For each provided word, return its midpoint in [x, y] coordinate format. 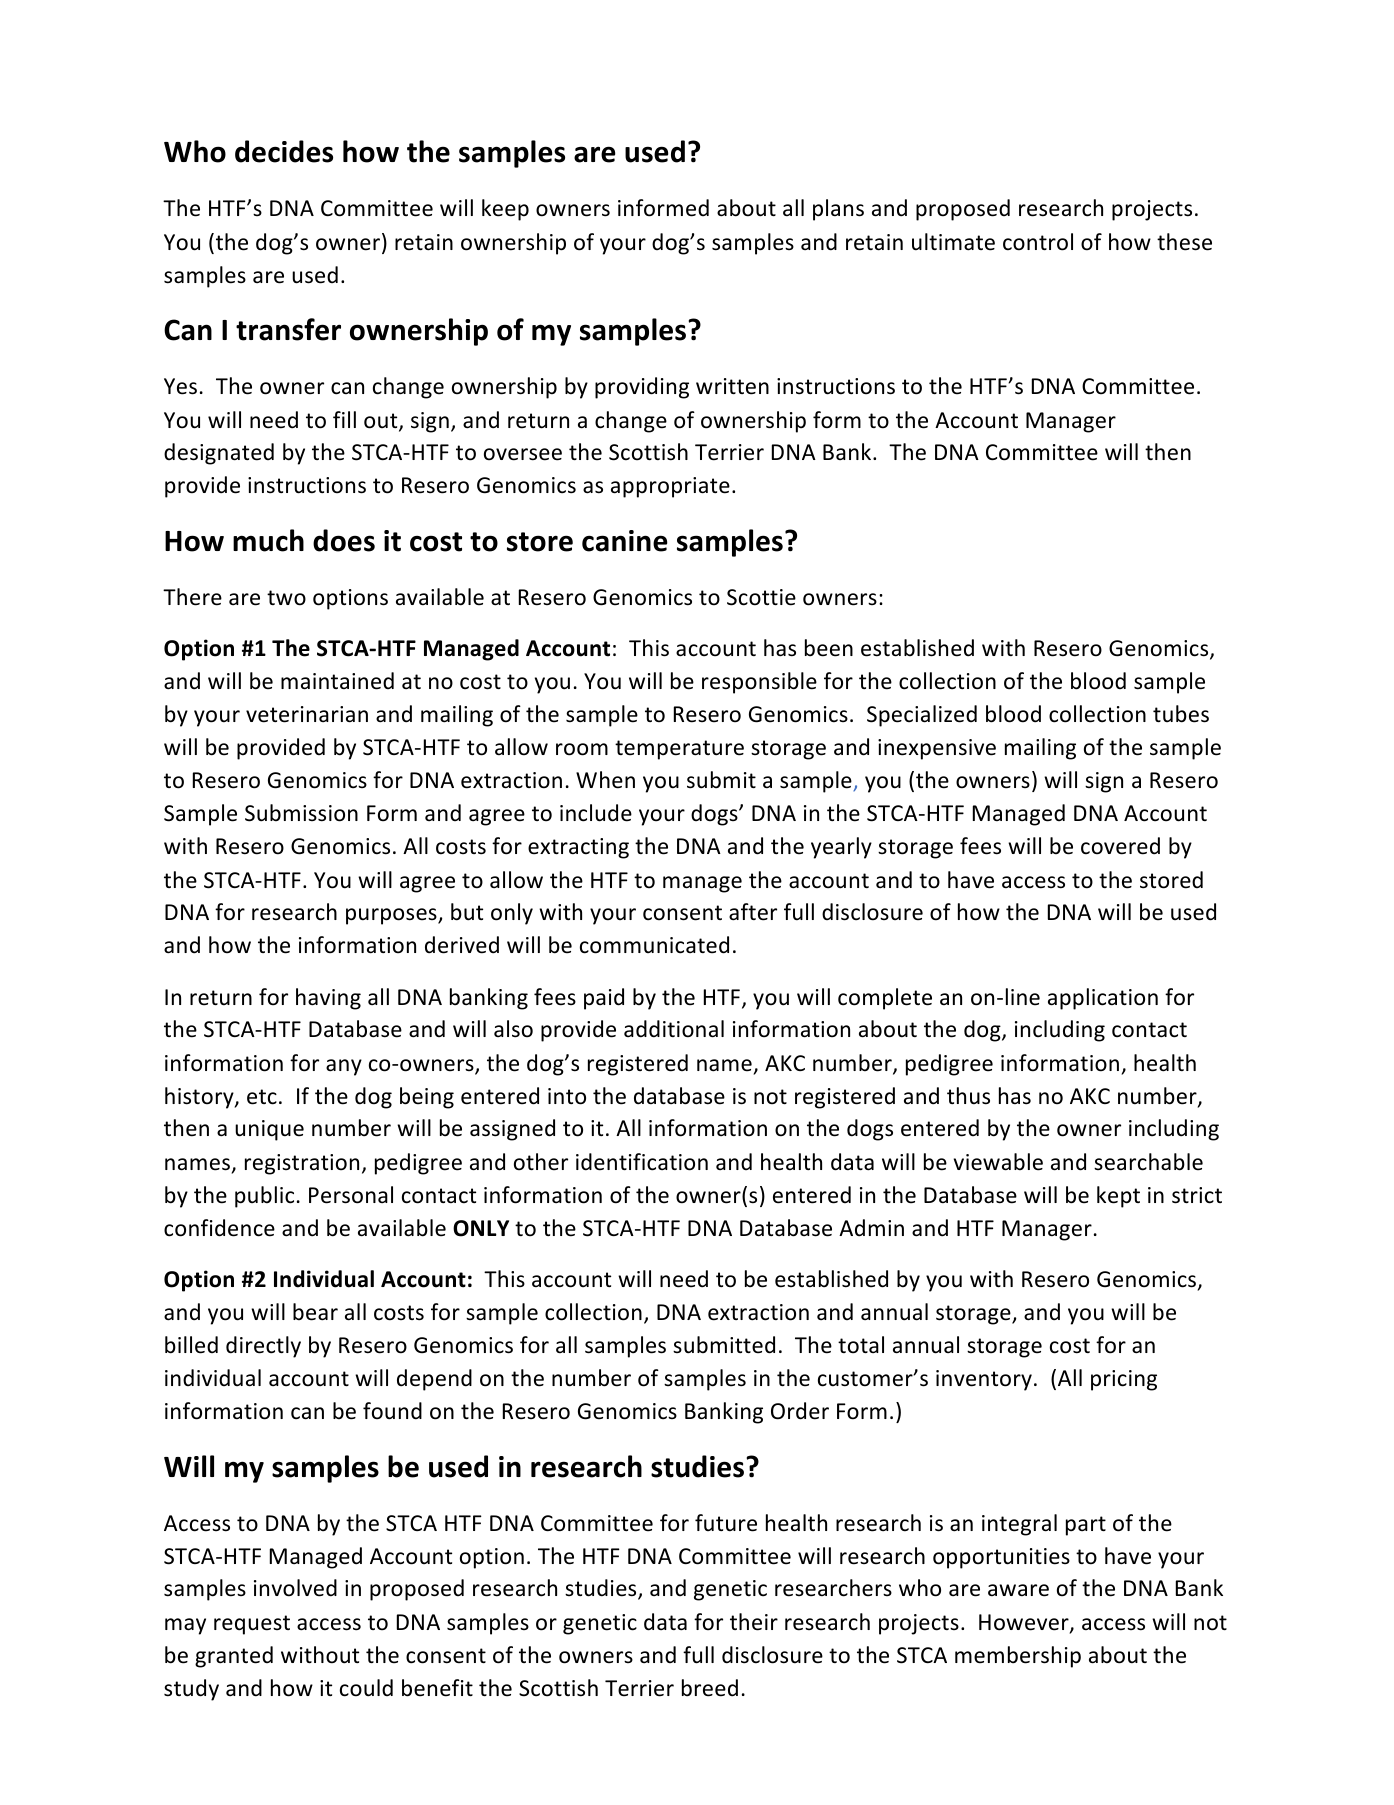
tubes [1181, 714]
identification [642, 1162]
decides [284, 151]
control [1038, 242]
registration [302, 1164]
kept [1118, 1197]
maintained [337, 681]
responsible [759, 683]
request [252, 1625]
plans [838, 210]
